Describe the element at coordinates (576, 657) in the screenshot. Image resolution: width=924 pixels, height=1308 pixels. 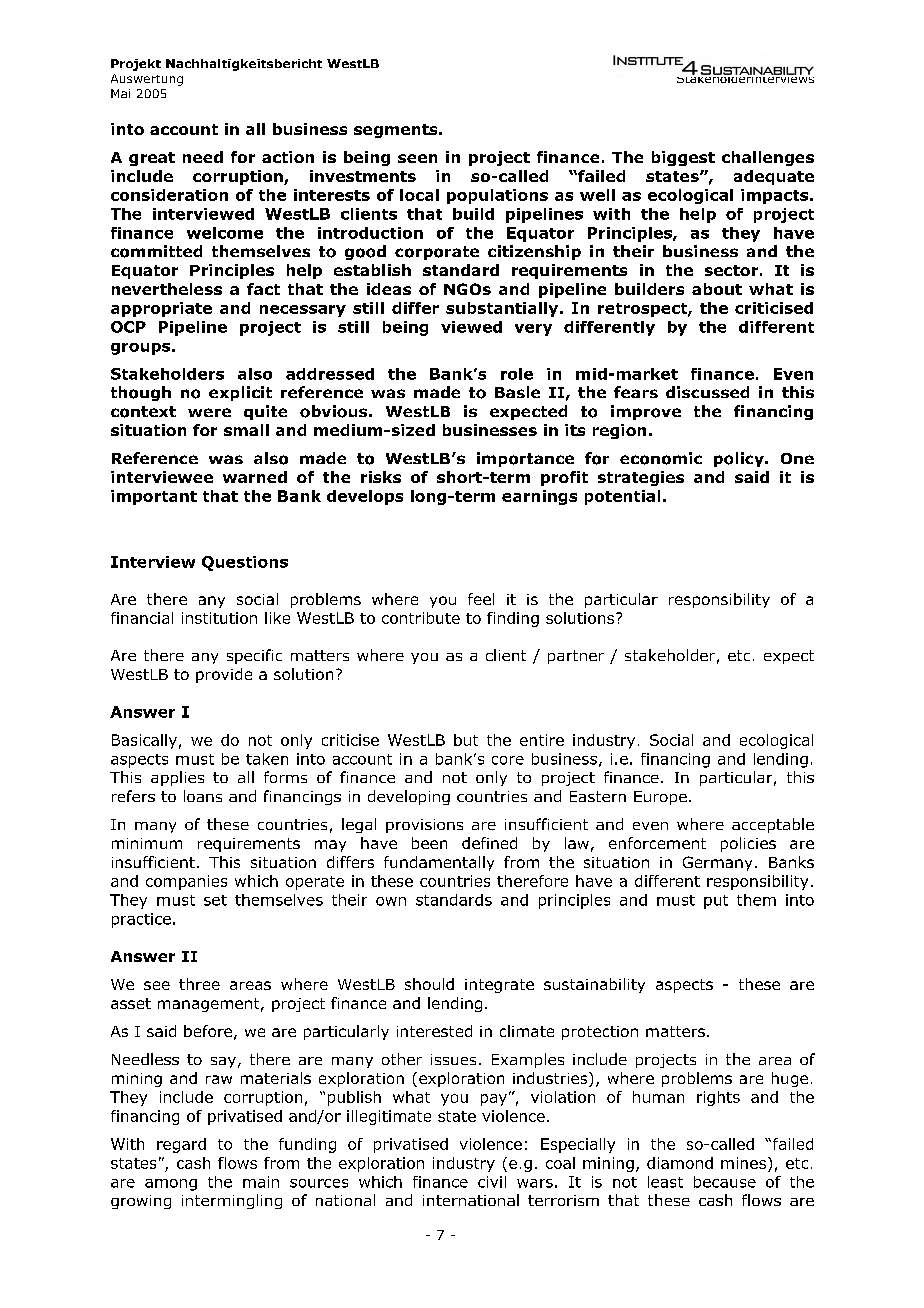
I see `partner` at that location.
